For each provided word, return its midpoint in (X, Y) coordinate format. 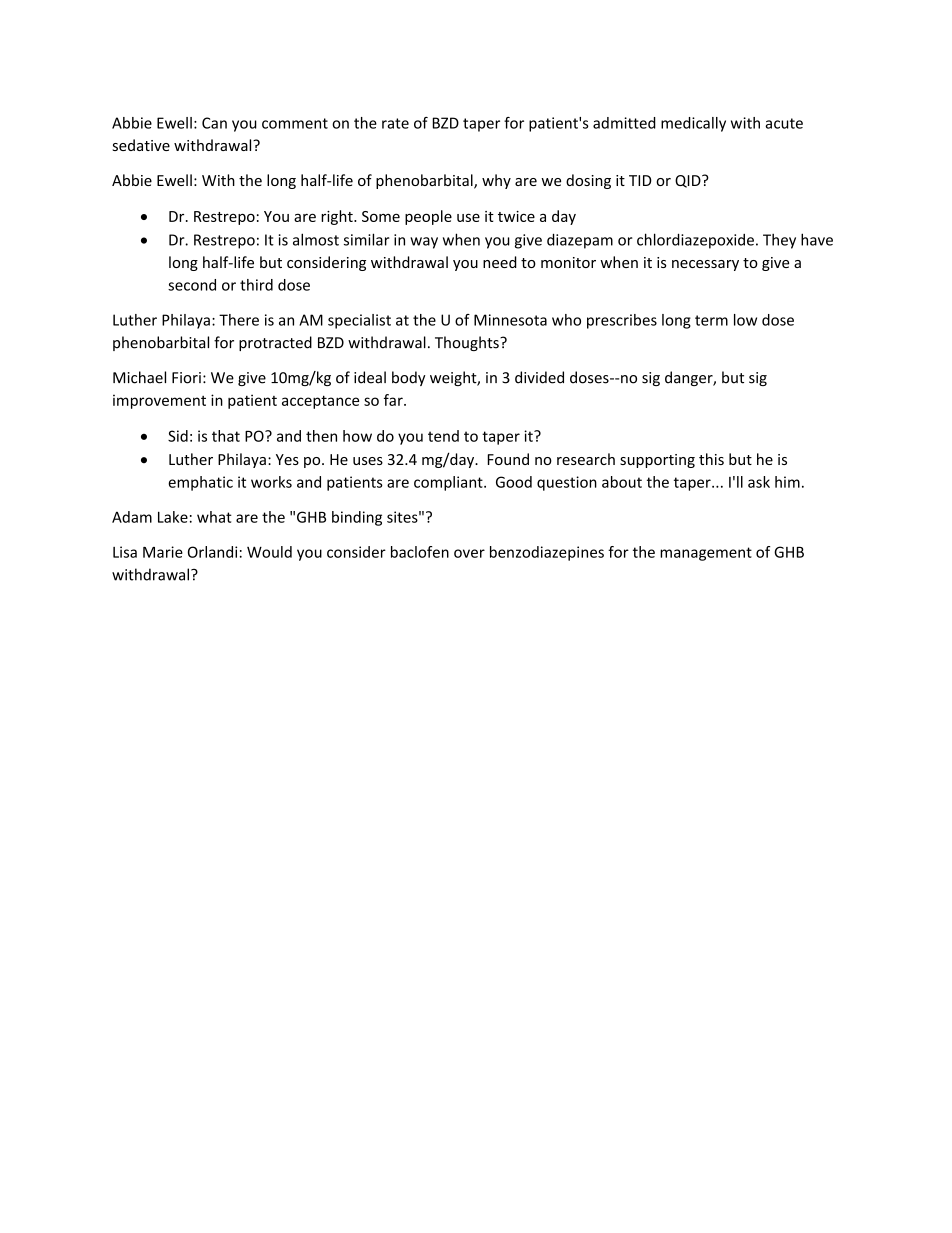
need (500, 262)
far (394, 400)
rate (395, 123)
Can (214, 123)
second (192, 285)
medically (693, 124)
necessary (705, 265)
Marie (163, 552)
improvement (159, 401)
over (469, 553)
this (711, 459)
